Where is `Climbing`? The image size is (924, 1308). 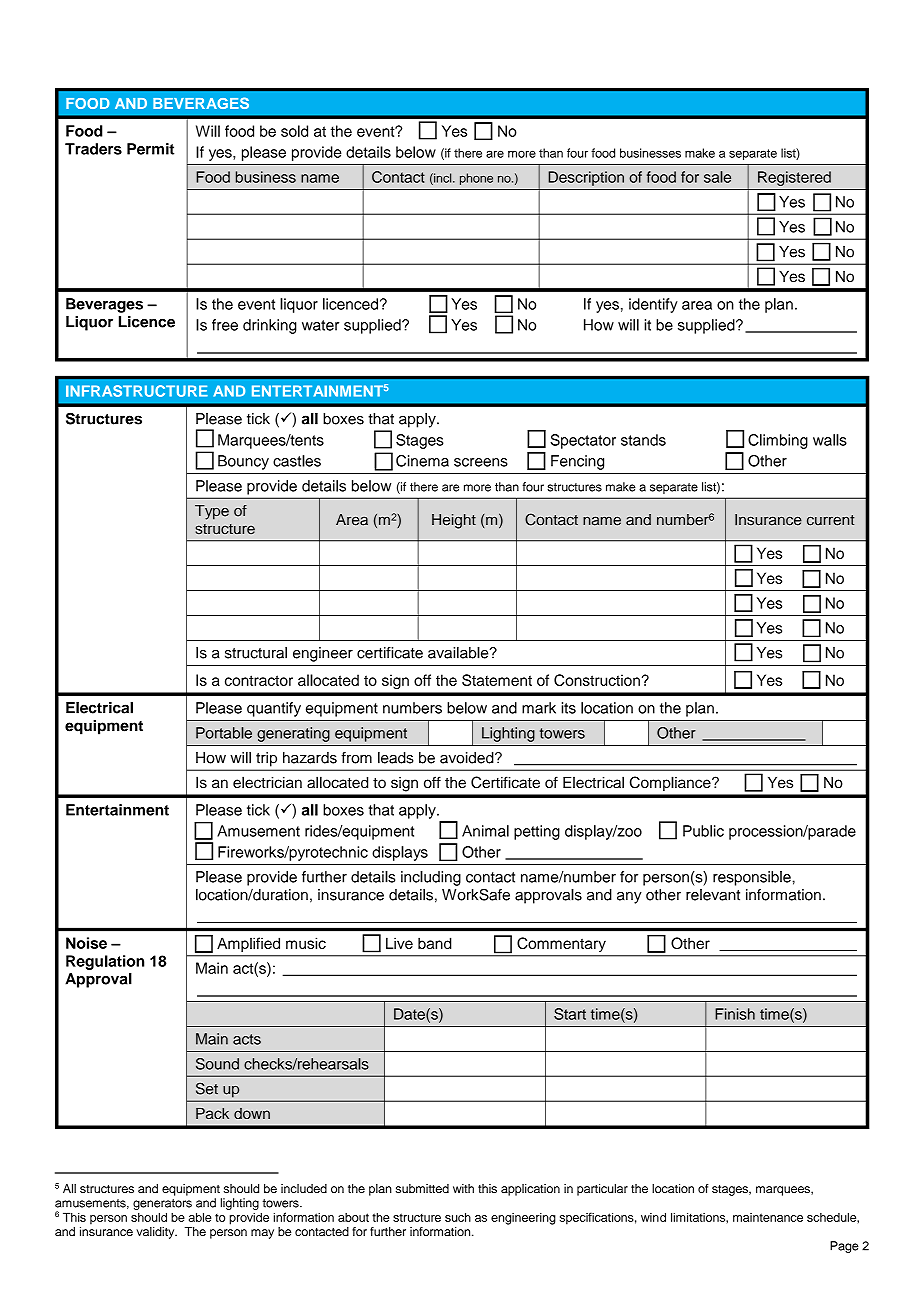 Climbing is located at coordinates (778, 441).
